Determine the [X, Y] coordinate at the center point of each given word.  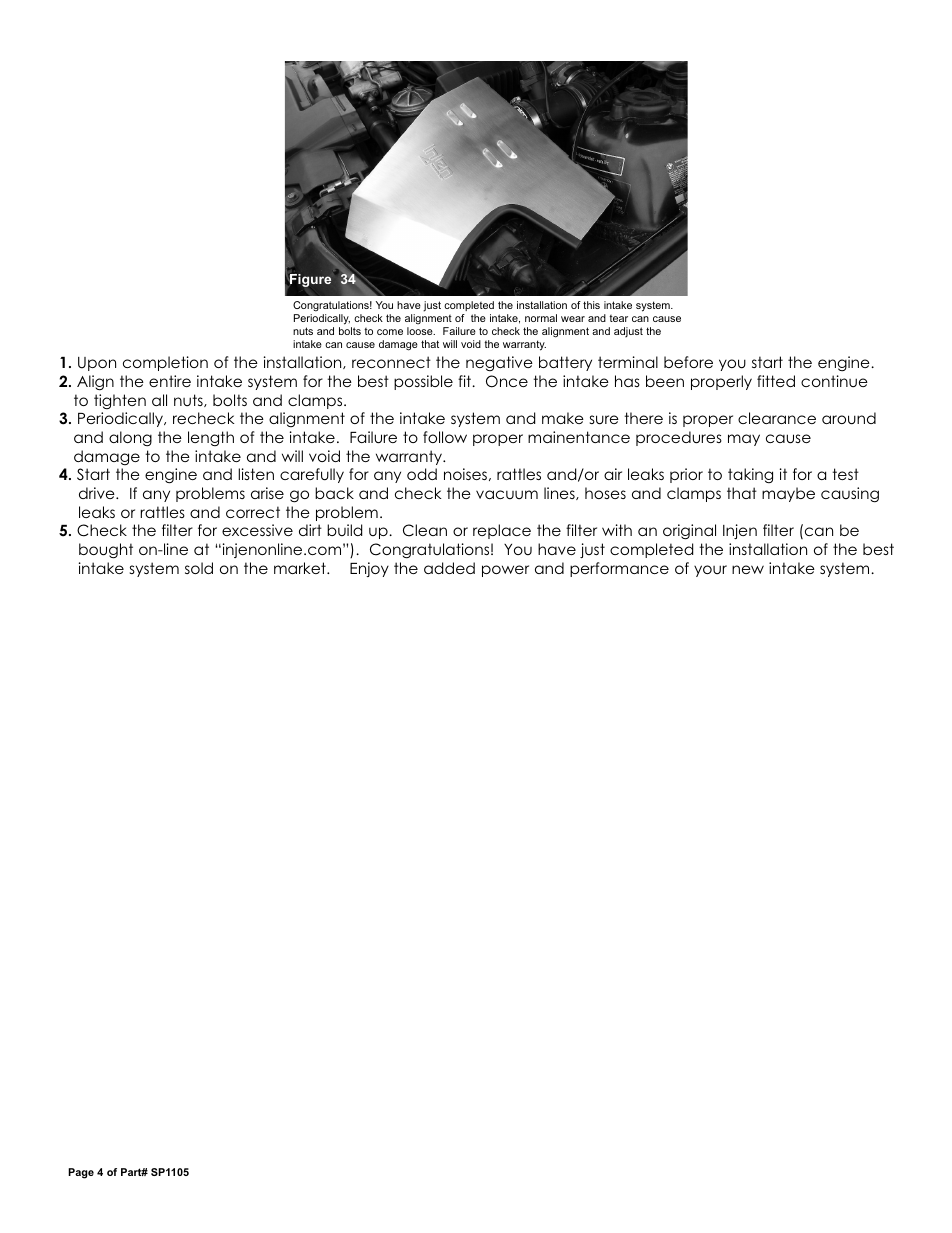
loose [421, 331]
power [505, 571]
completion [165, 363]
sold [199, 568]
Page [81, 1173]
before [688, 362]
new [748, 569]
